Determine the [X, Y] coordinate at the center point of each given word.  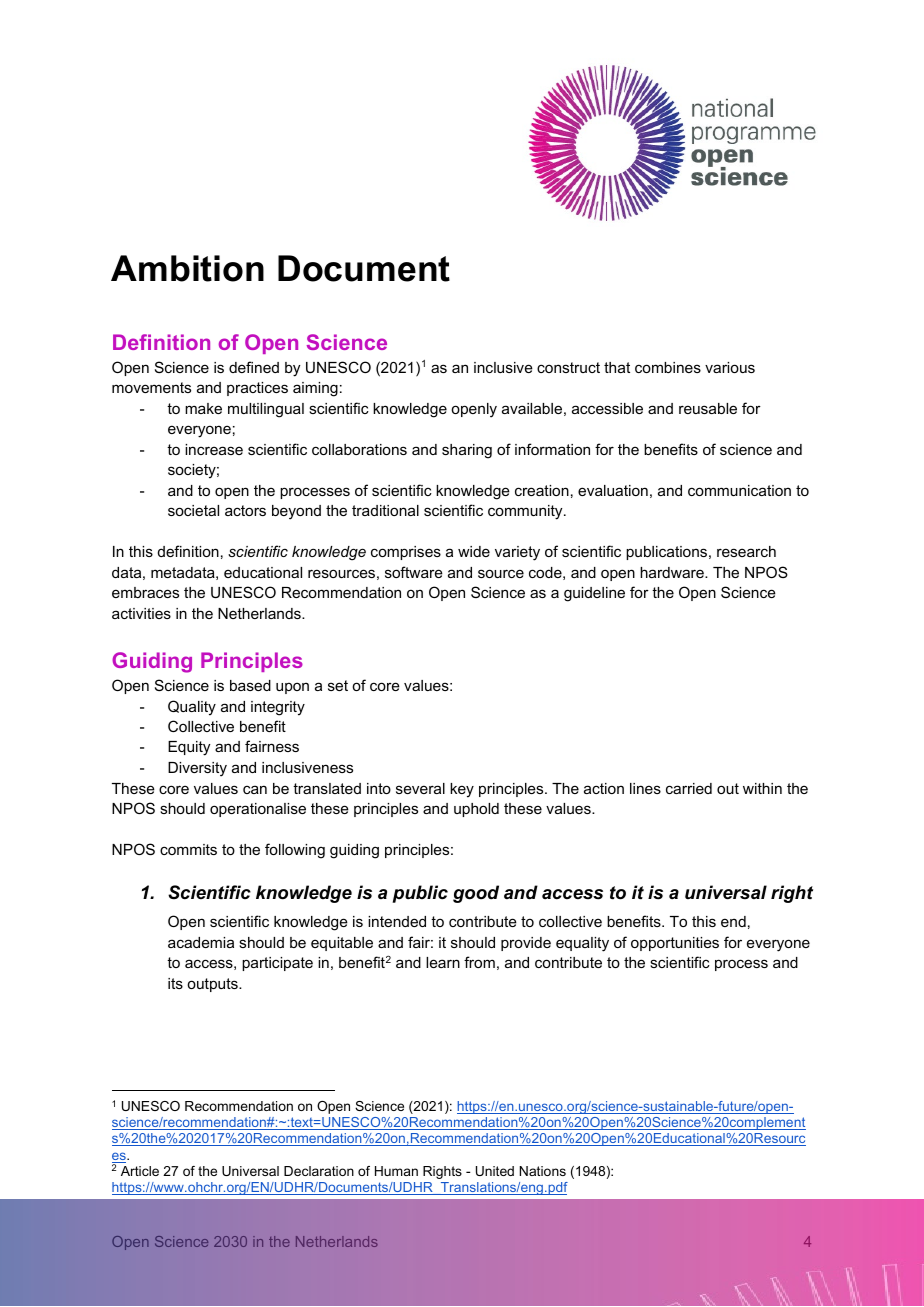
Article [140, 1171]
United [495, 1171]
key [462, 790]
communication [739, 490]
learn [443, 962]
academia [201, 942]
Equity [189, 748]
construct [568, 367]
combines [668, 367]
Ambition [187, 268]
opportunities [675, 944]
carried [689, 788]
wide [474, 551]
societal [193, 510]
